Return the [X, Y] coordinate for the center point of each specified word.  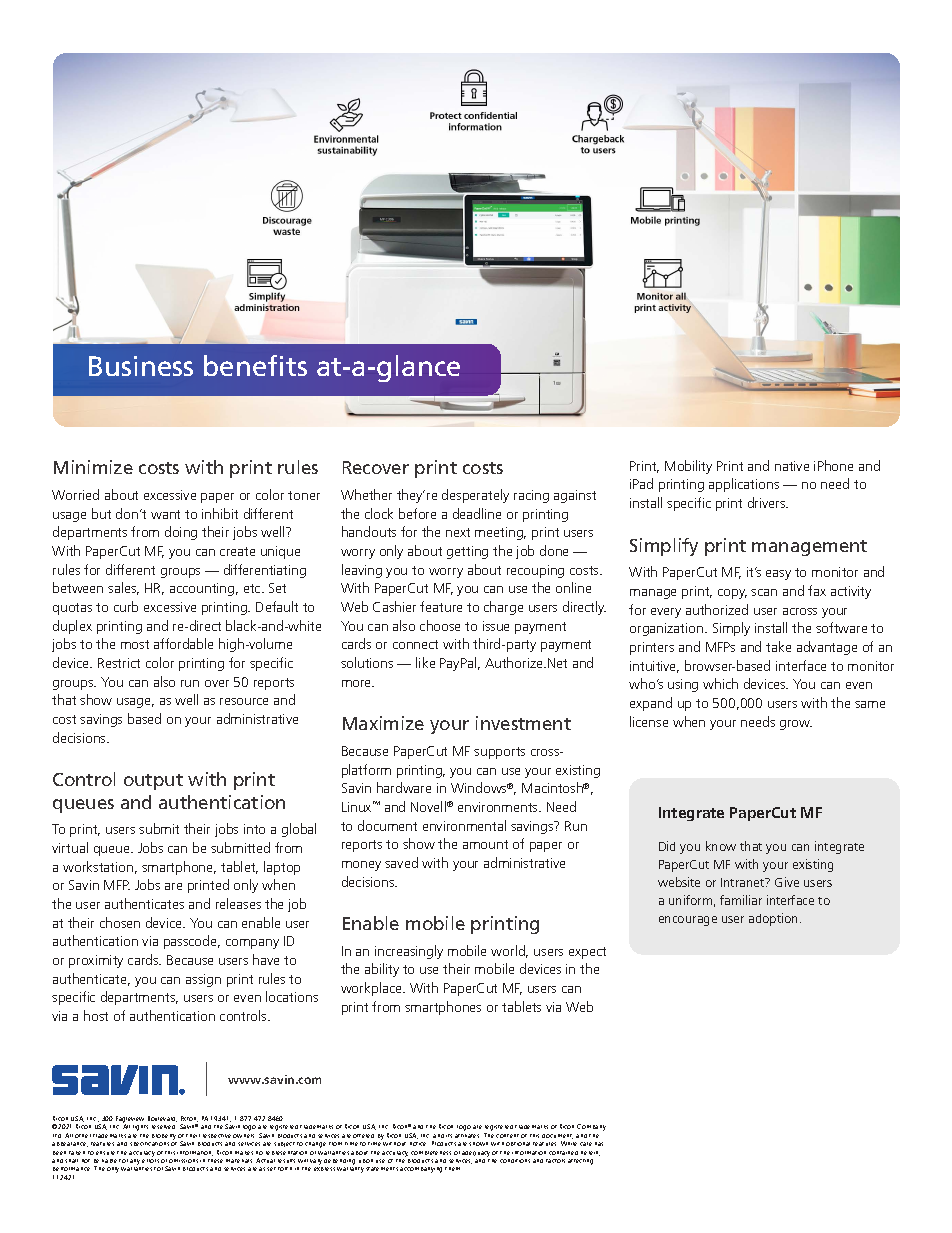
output [153, 782]
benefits [255, 365]
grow [796, 725]
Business [141, 366]
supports [499, 753]
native [792, 466]
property [164, 1137]
